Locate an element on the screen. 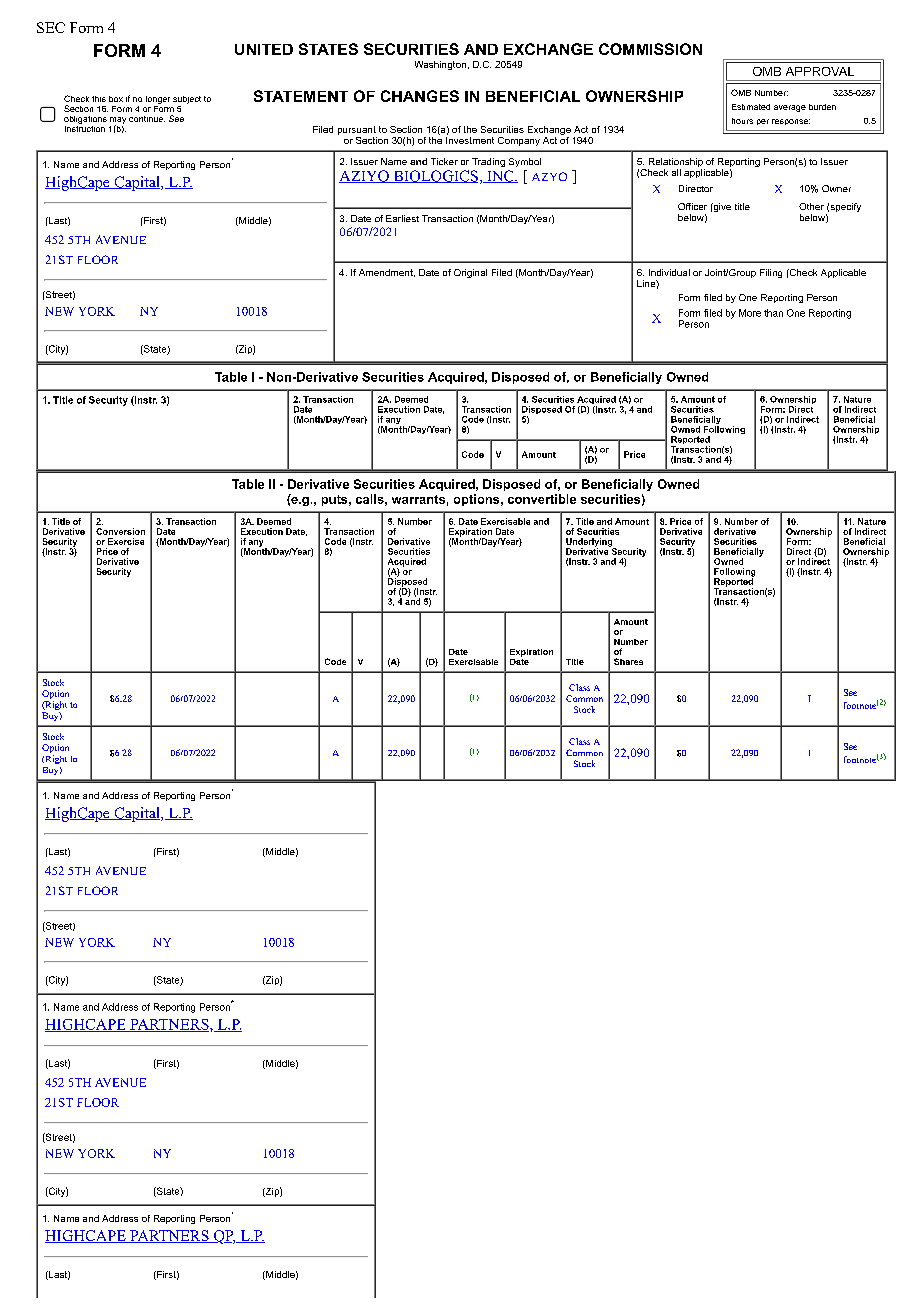  Exercise is located at coordinates (126, 541).
